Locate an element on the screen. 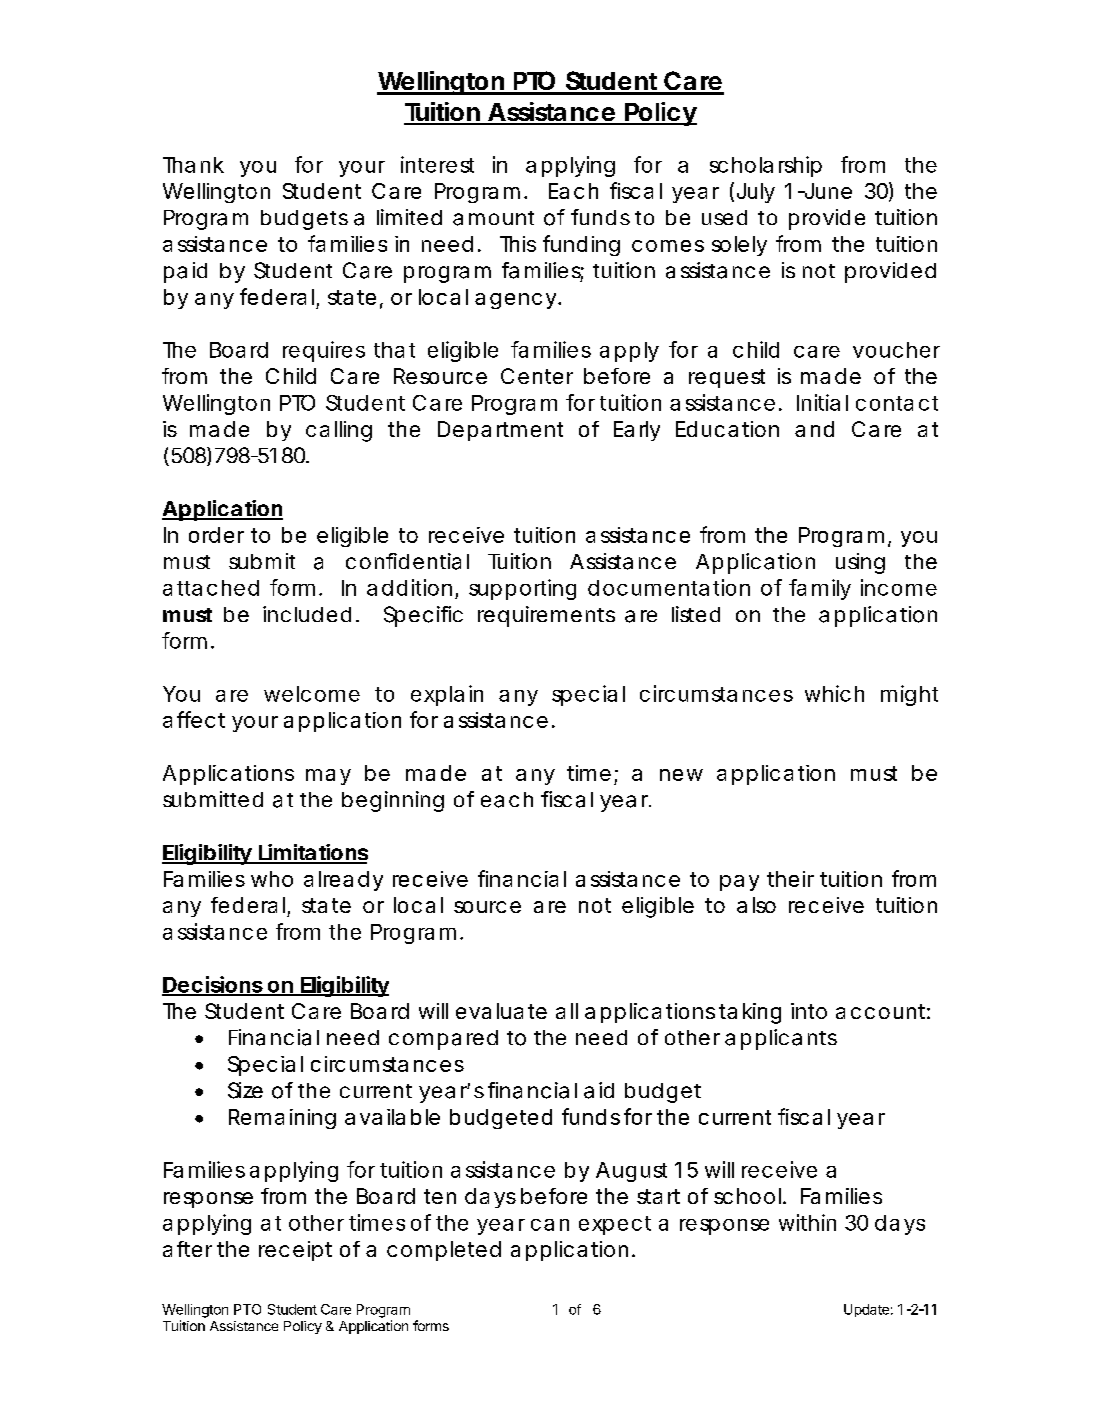  Center is located at coordinates (537, 376).
